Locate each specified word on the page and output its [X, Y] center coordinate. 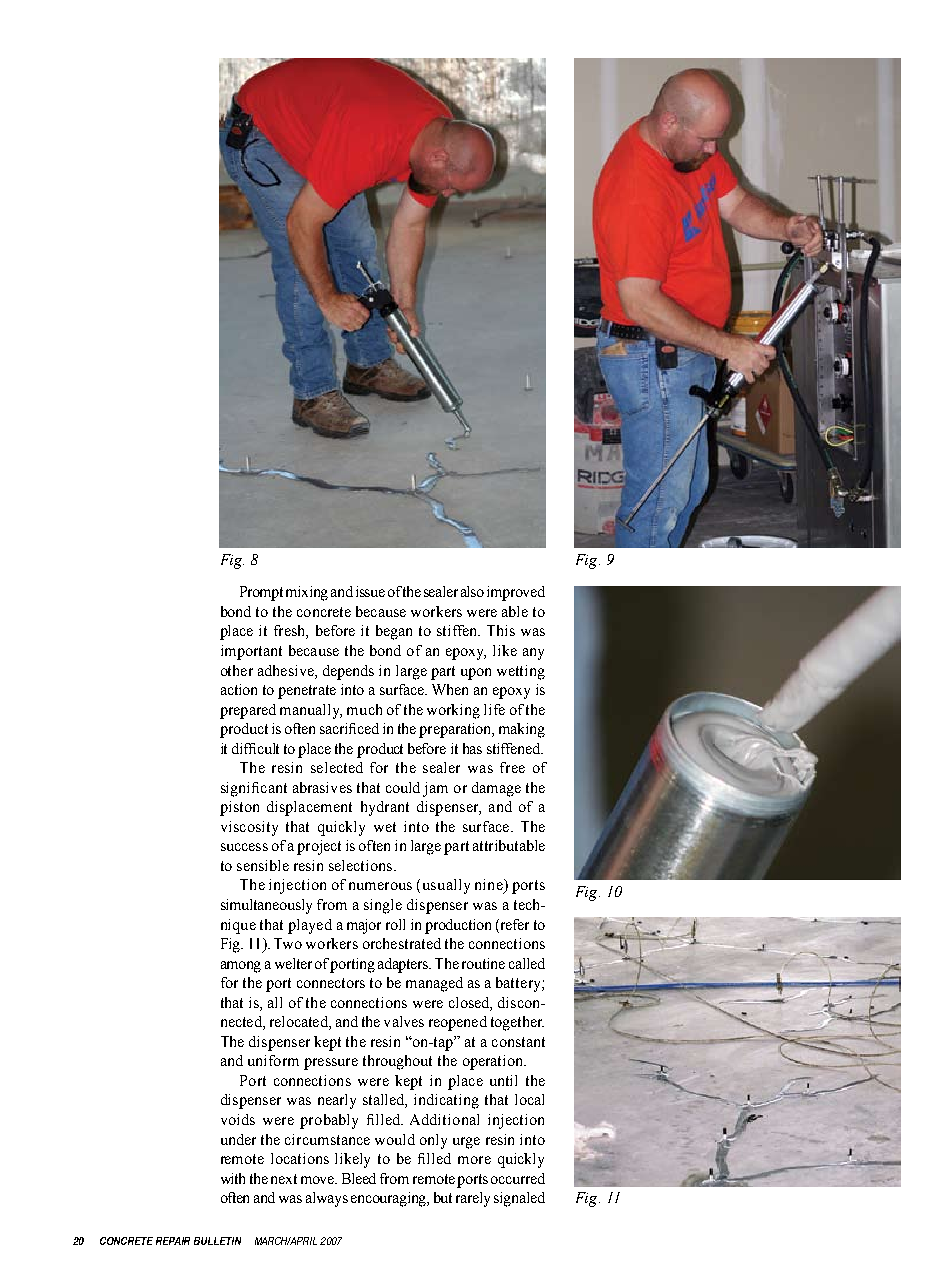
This [501, 630]
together [517, 1023]
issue [370, 591]
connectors [331, 983]
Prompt [261, 593]
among [241, 967]
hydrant [385, 808]
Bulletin [217, 1241]
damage [496, 789]
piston [239, 808]
